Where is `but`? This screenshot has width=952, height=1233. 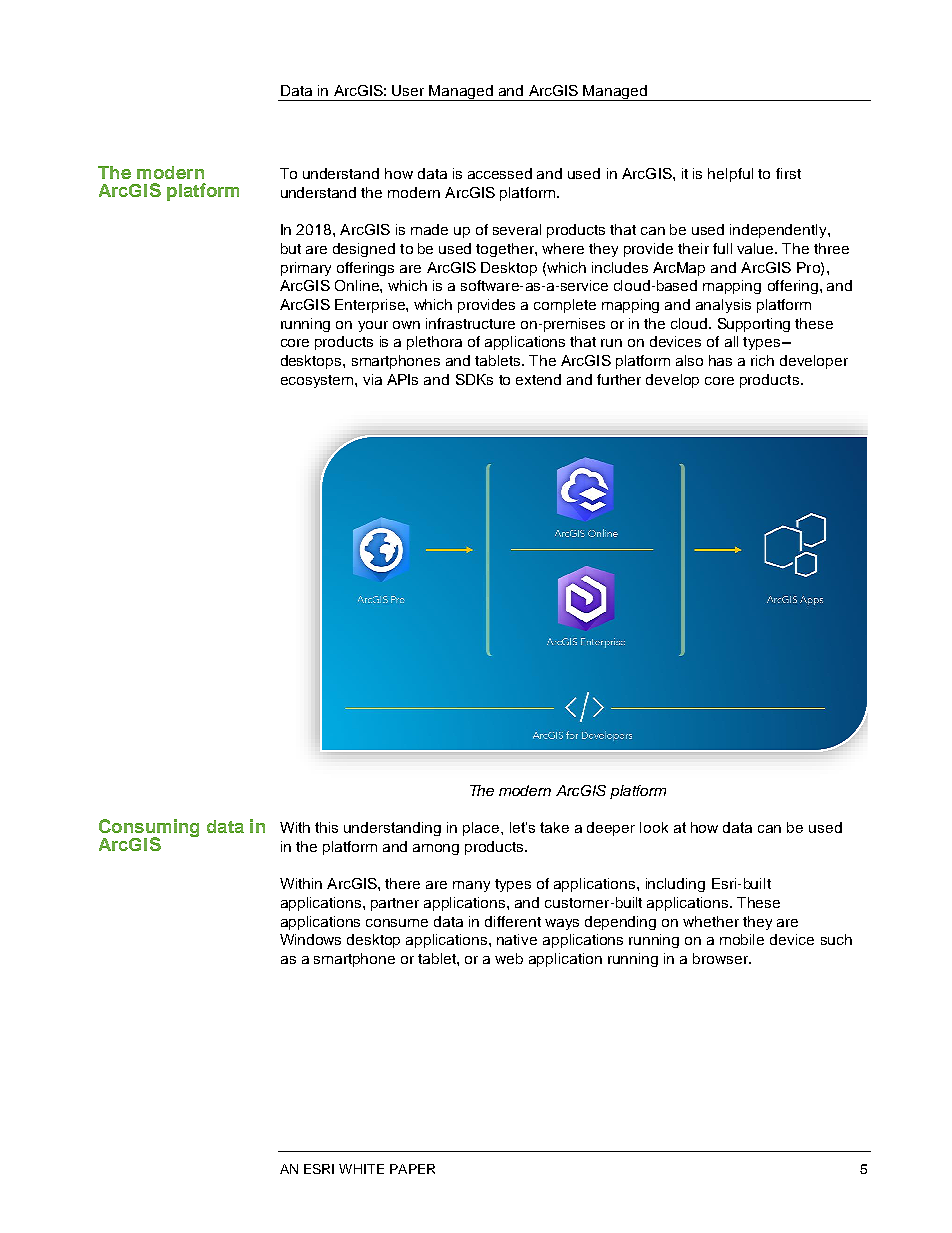 but is located at coordinates (291, 248).
